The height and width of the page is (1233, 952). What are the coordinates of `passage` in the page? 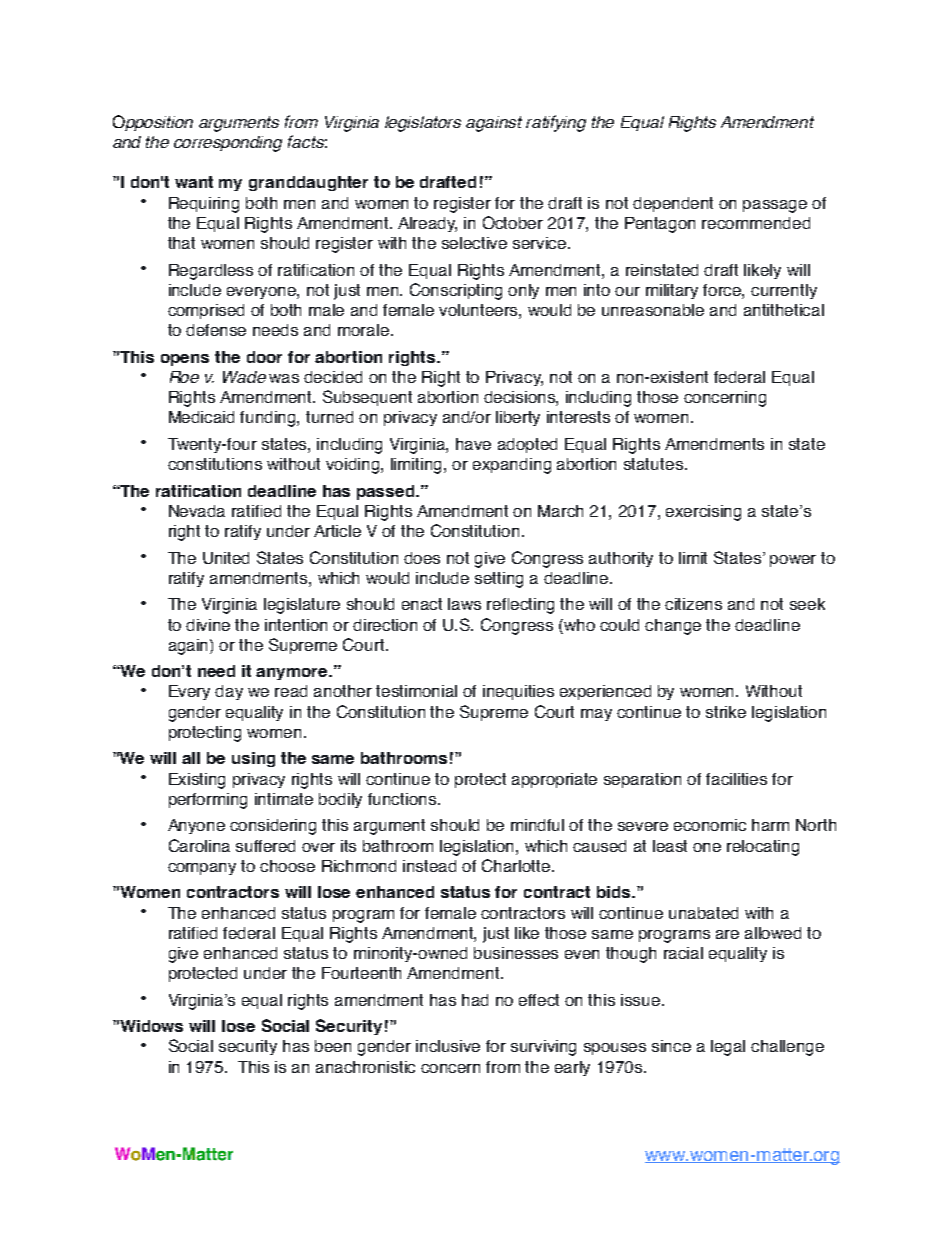 It's located at (775, 206).
